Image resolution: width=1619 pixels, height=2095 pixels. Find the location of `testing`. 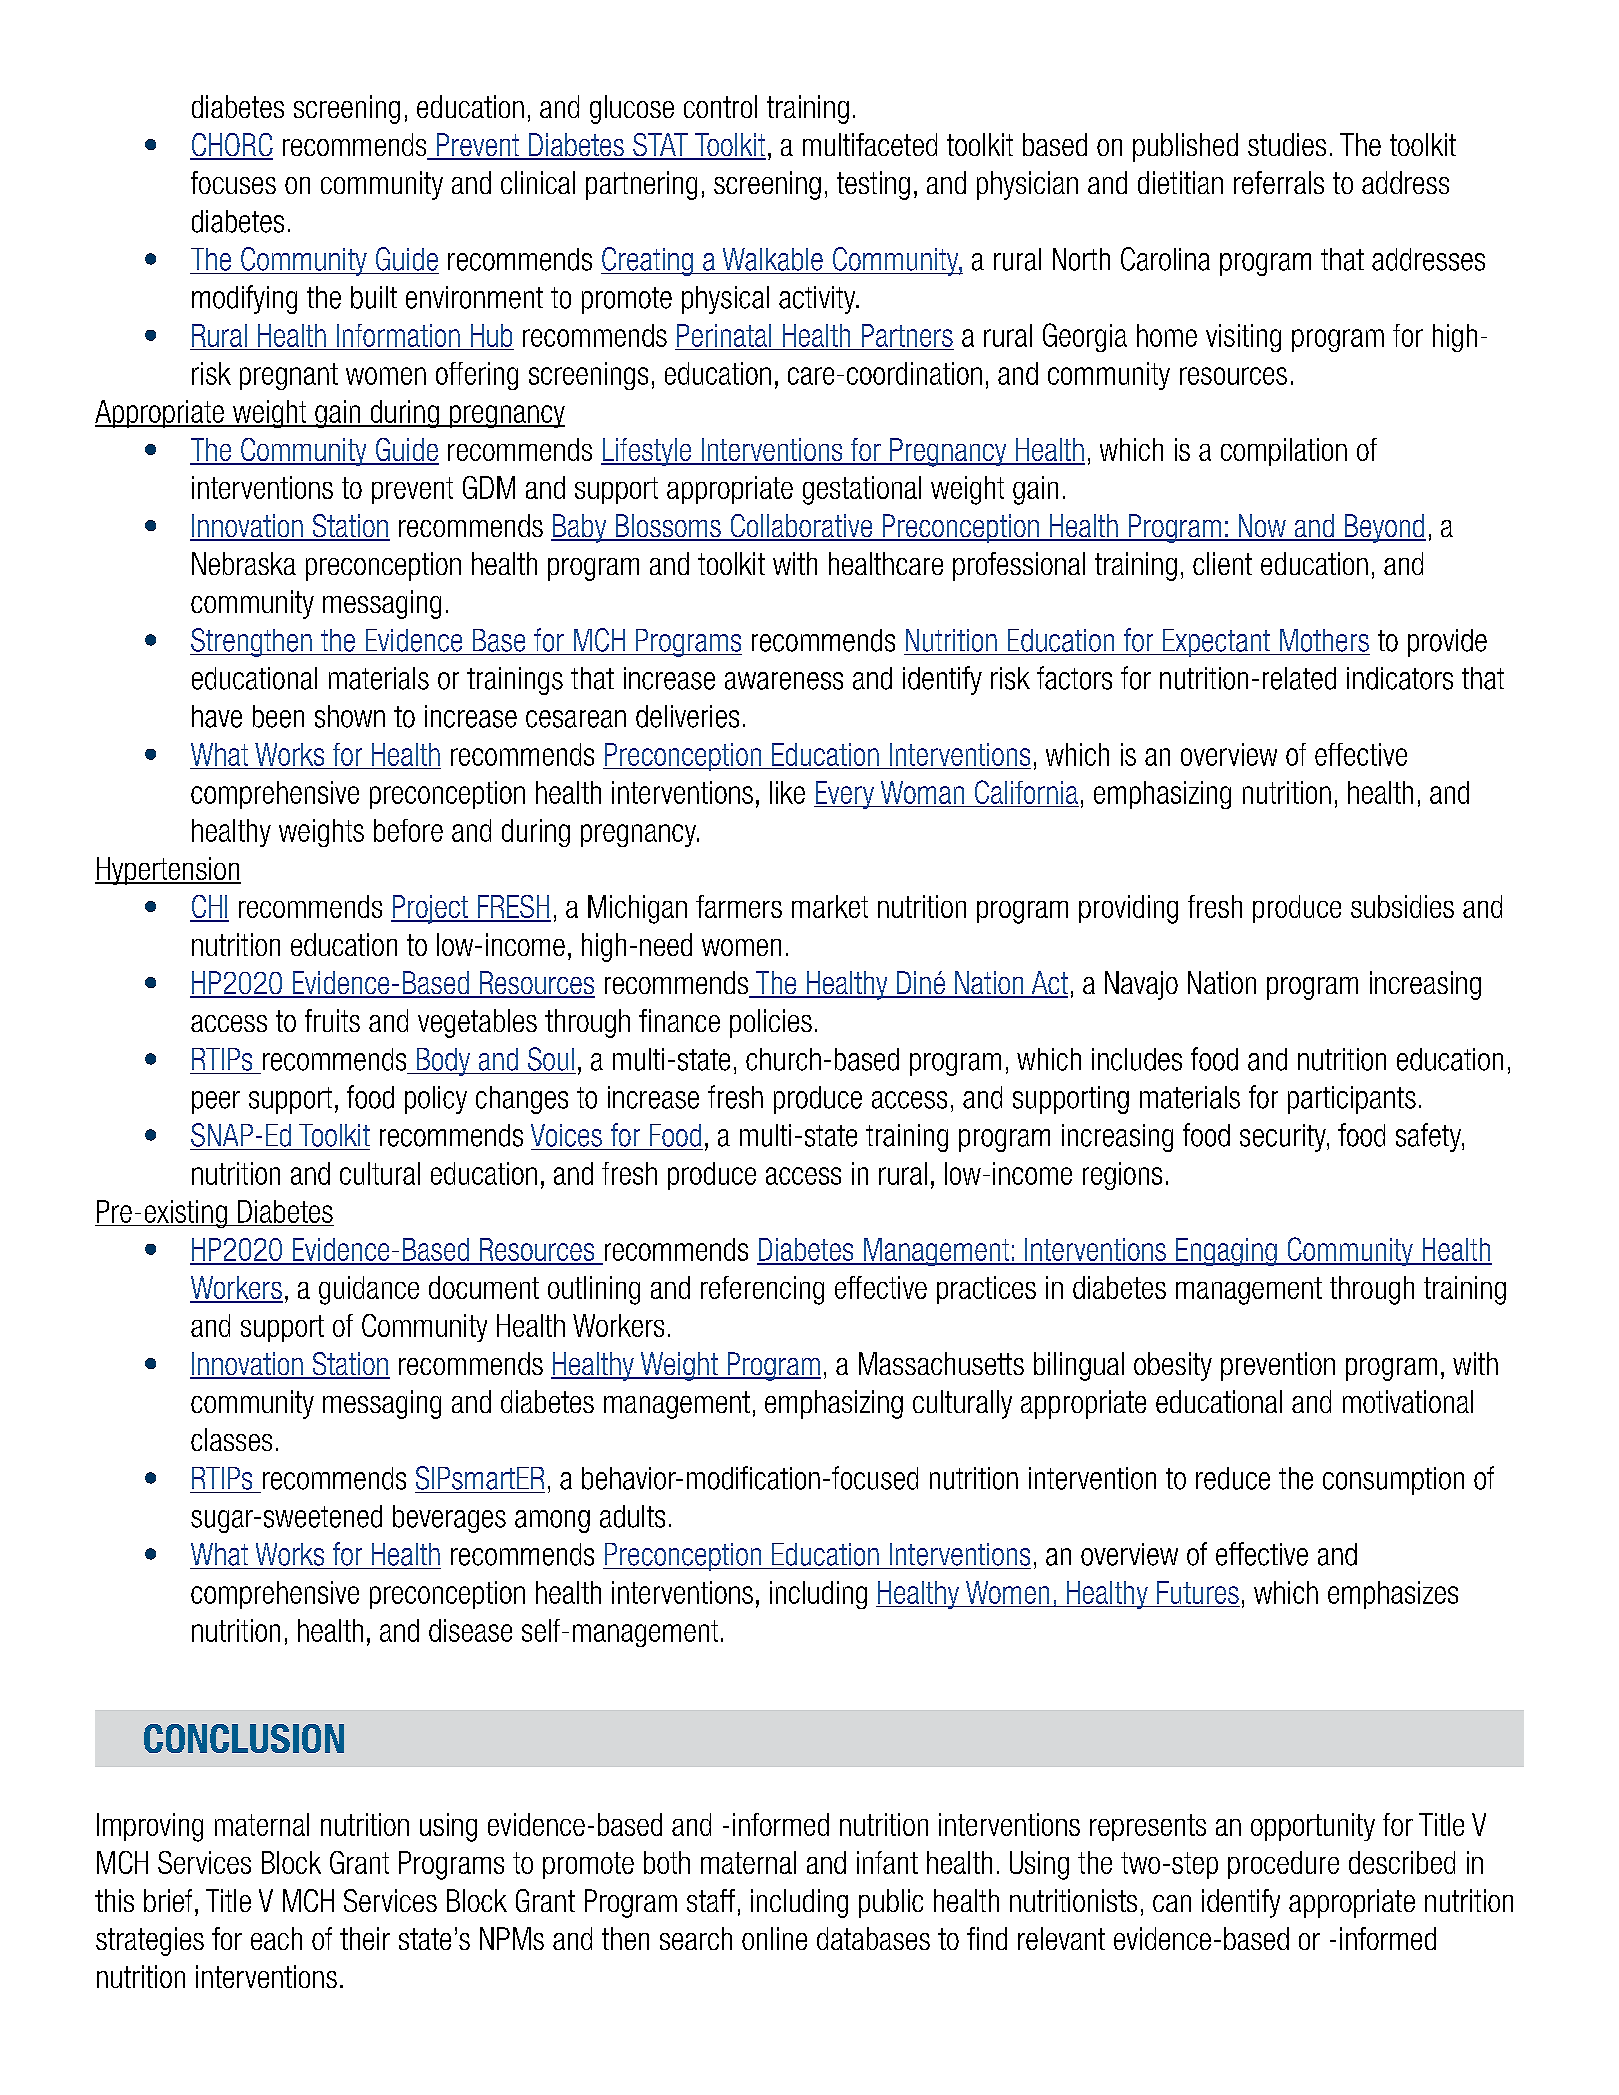

testing is located at coordinates (873, 185).
